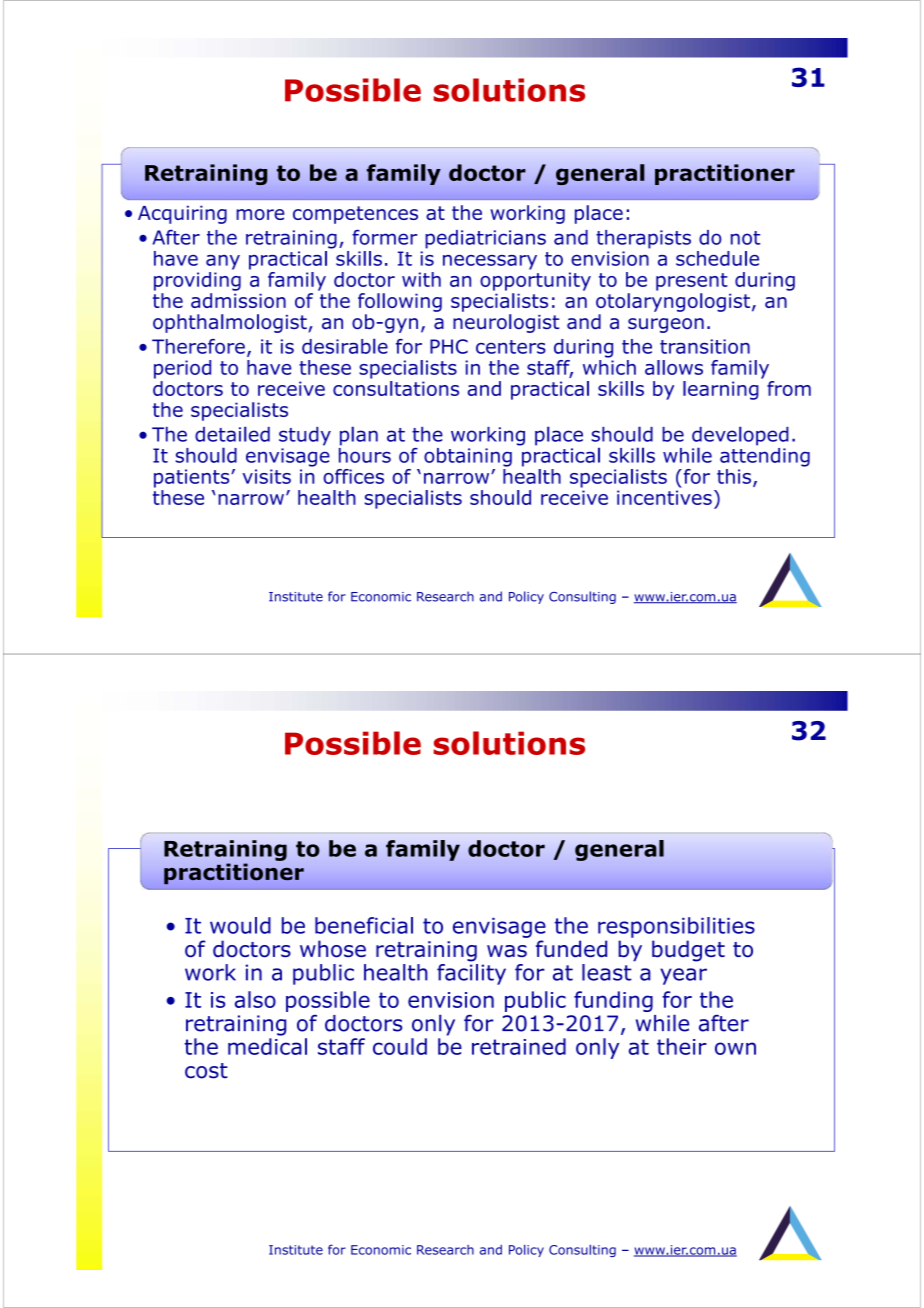  I want to click on visits, so click(266, 476).
